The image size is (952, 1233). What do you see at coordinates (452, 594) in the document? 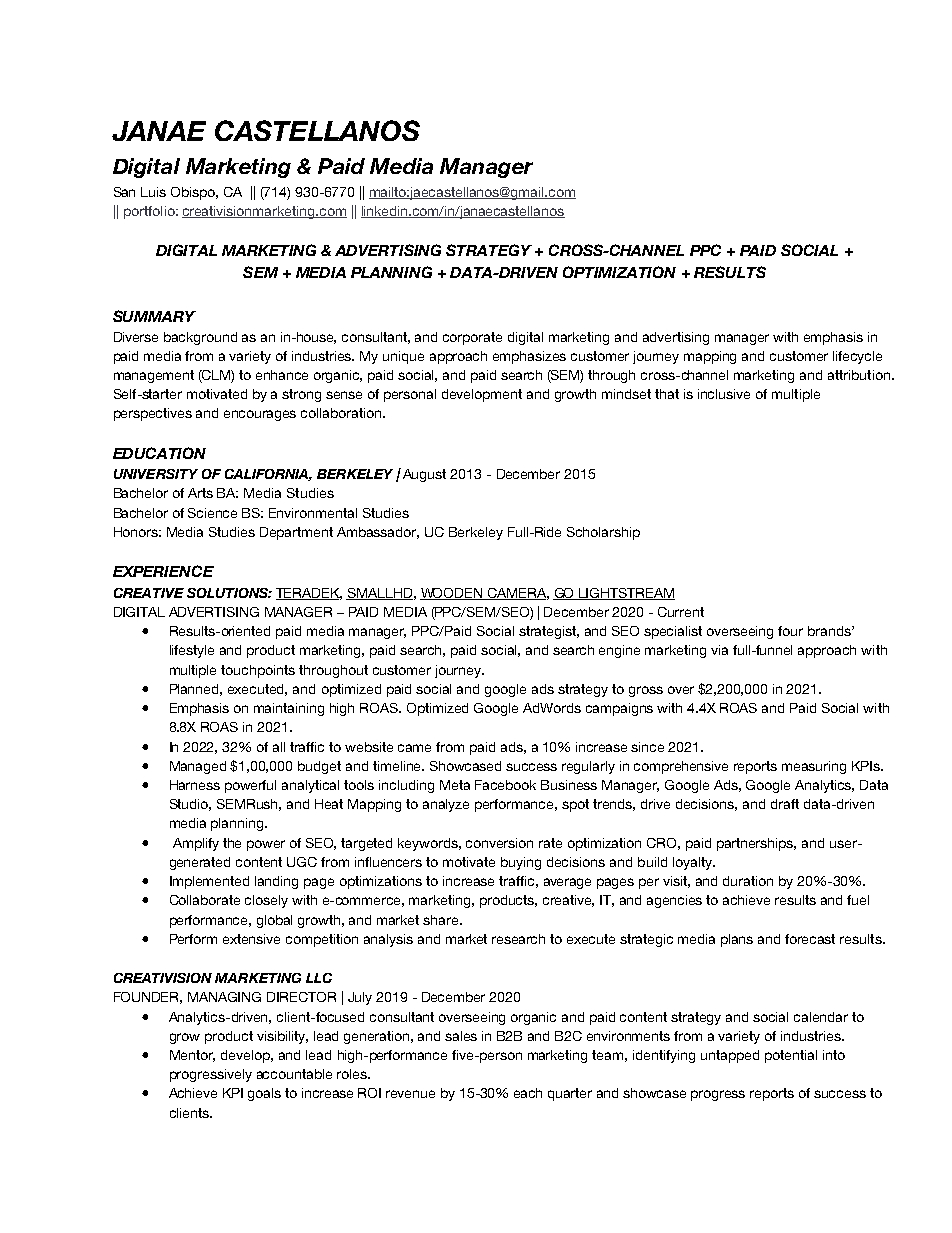
I see `WOODEN` at bounding box center [452, 594].
